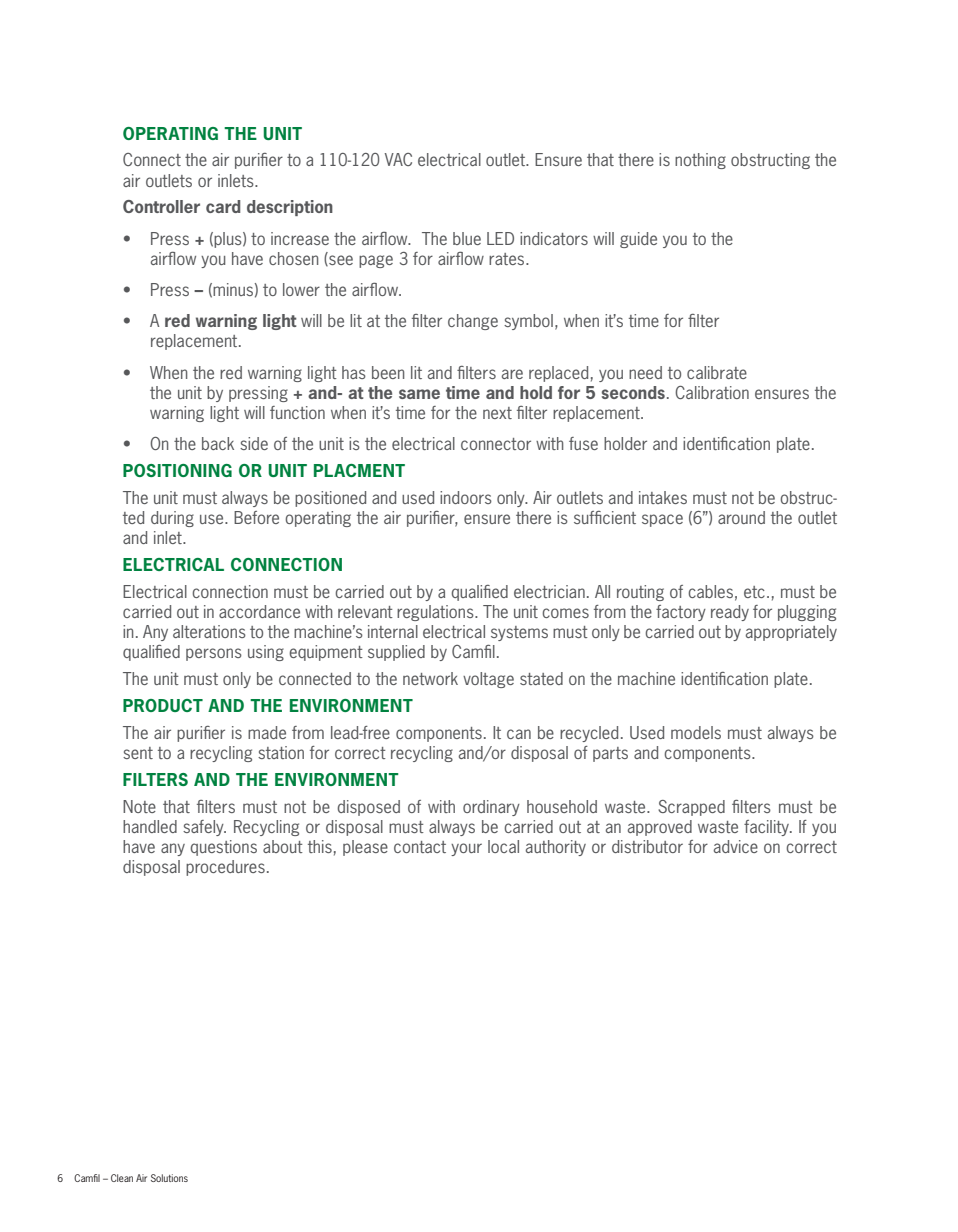 This image has height=1232, width=958. Describe the element at coordinates (647, 846) in the image. I see `distributor` at that location.
